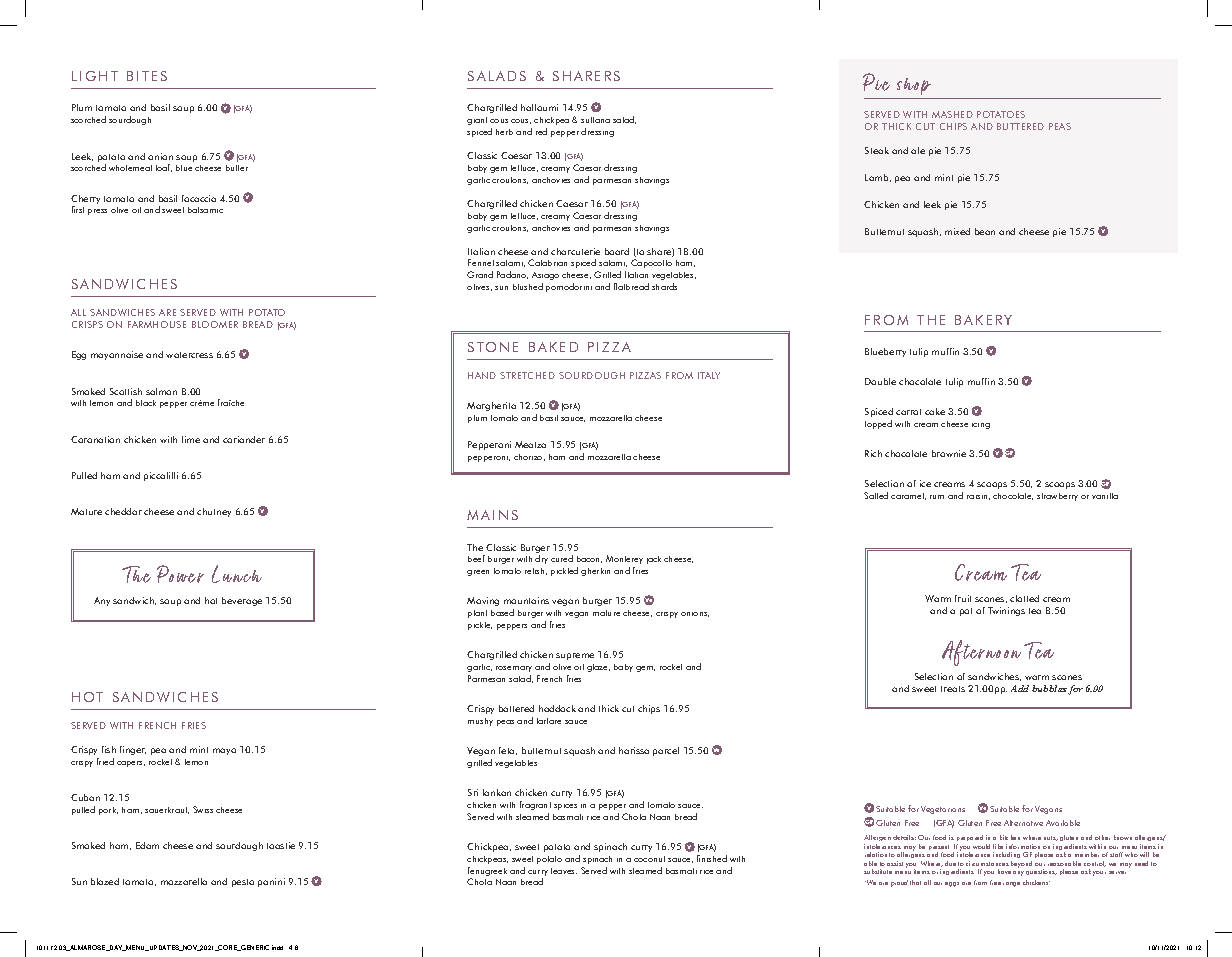 The height and width of the screenshot is (957, 1232). Describe the element at coordinates (564, 871) in the screenshot. I see `leaves` at that location.
